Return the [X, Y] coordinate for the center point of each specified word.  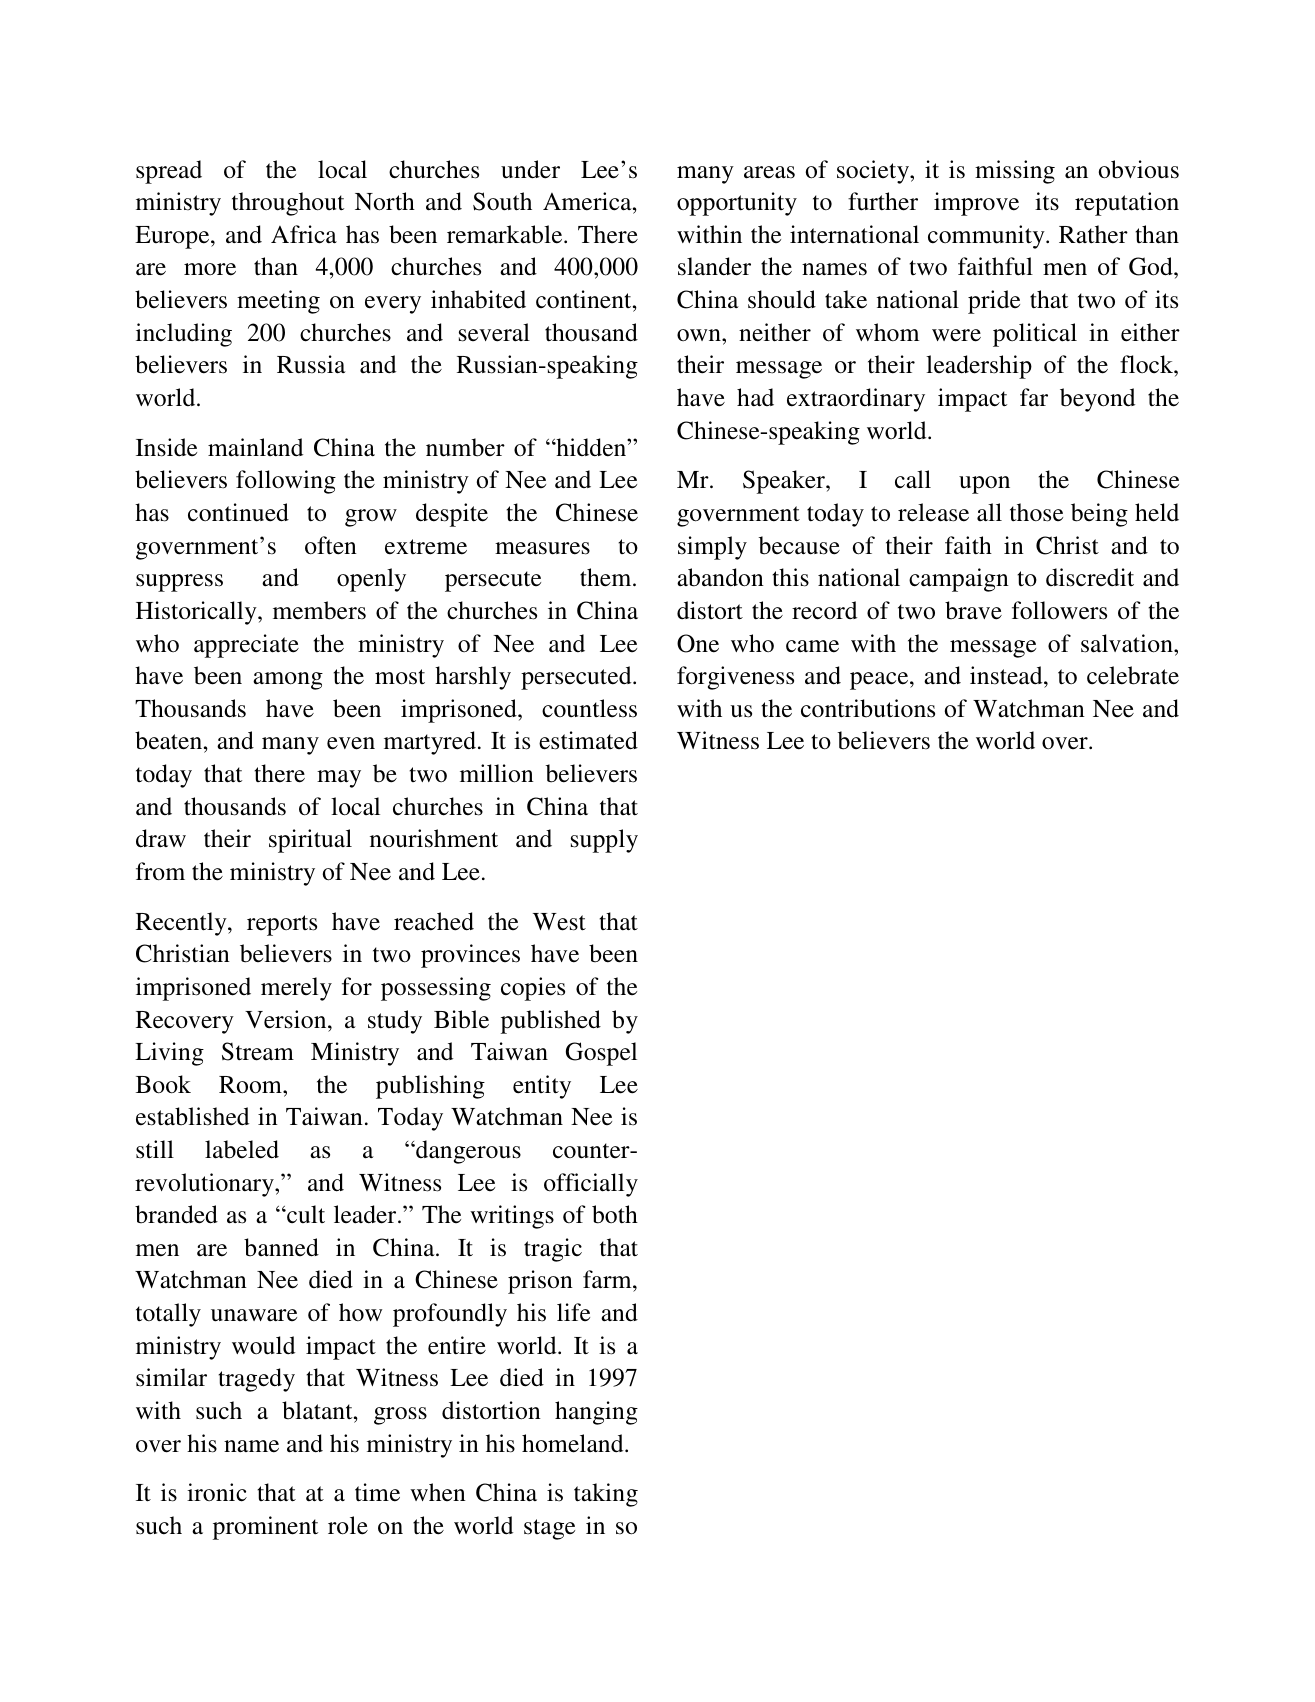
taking [606, 1495]
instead [1007, 675]
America [588, 201]
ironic [217, 1492]
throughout [288, 204]
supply [604, 841]
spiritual [310, 841]
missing [1015, 172]
